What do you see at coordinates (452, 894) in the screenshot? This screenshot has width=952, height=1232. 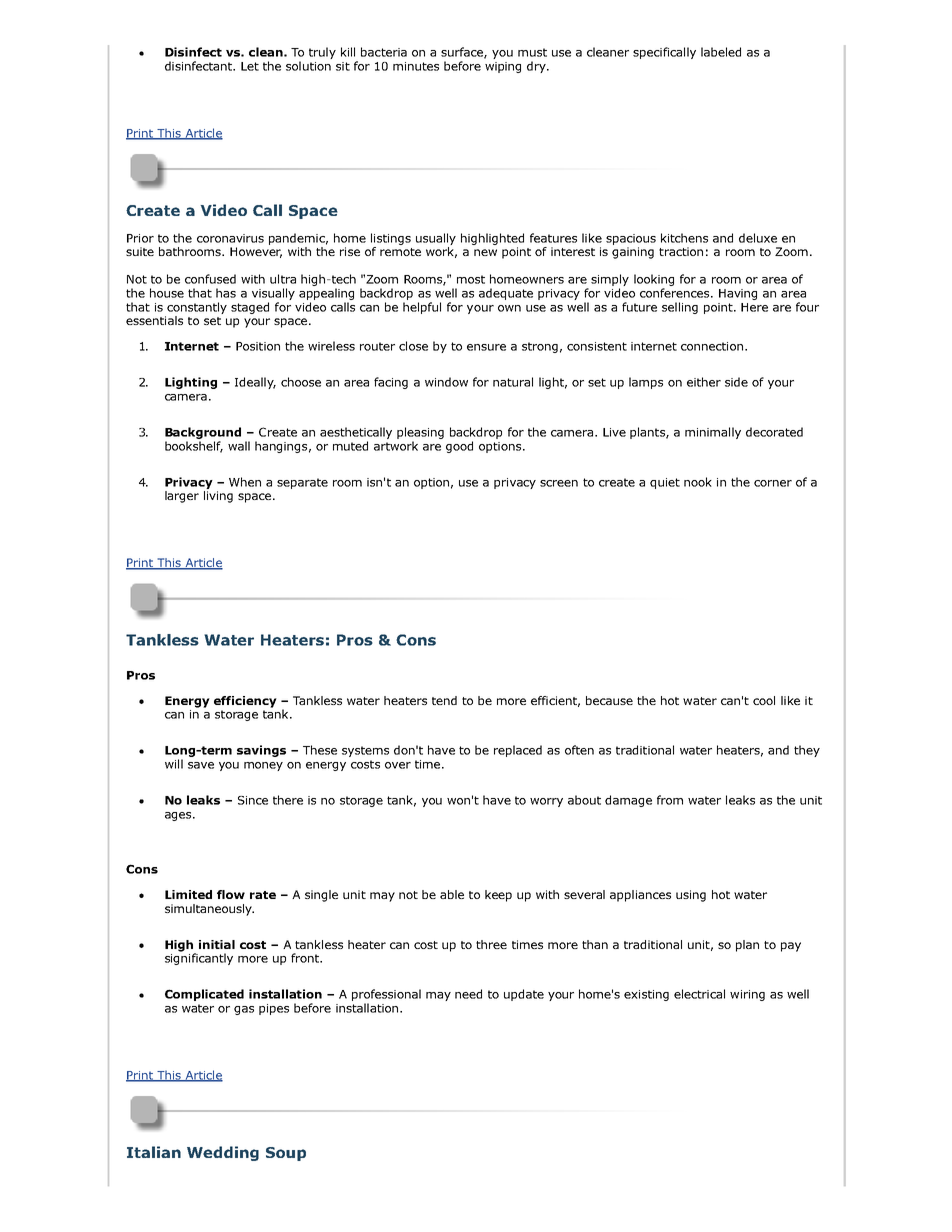 I see `able` at bounding box center [452, 894].
